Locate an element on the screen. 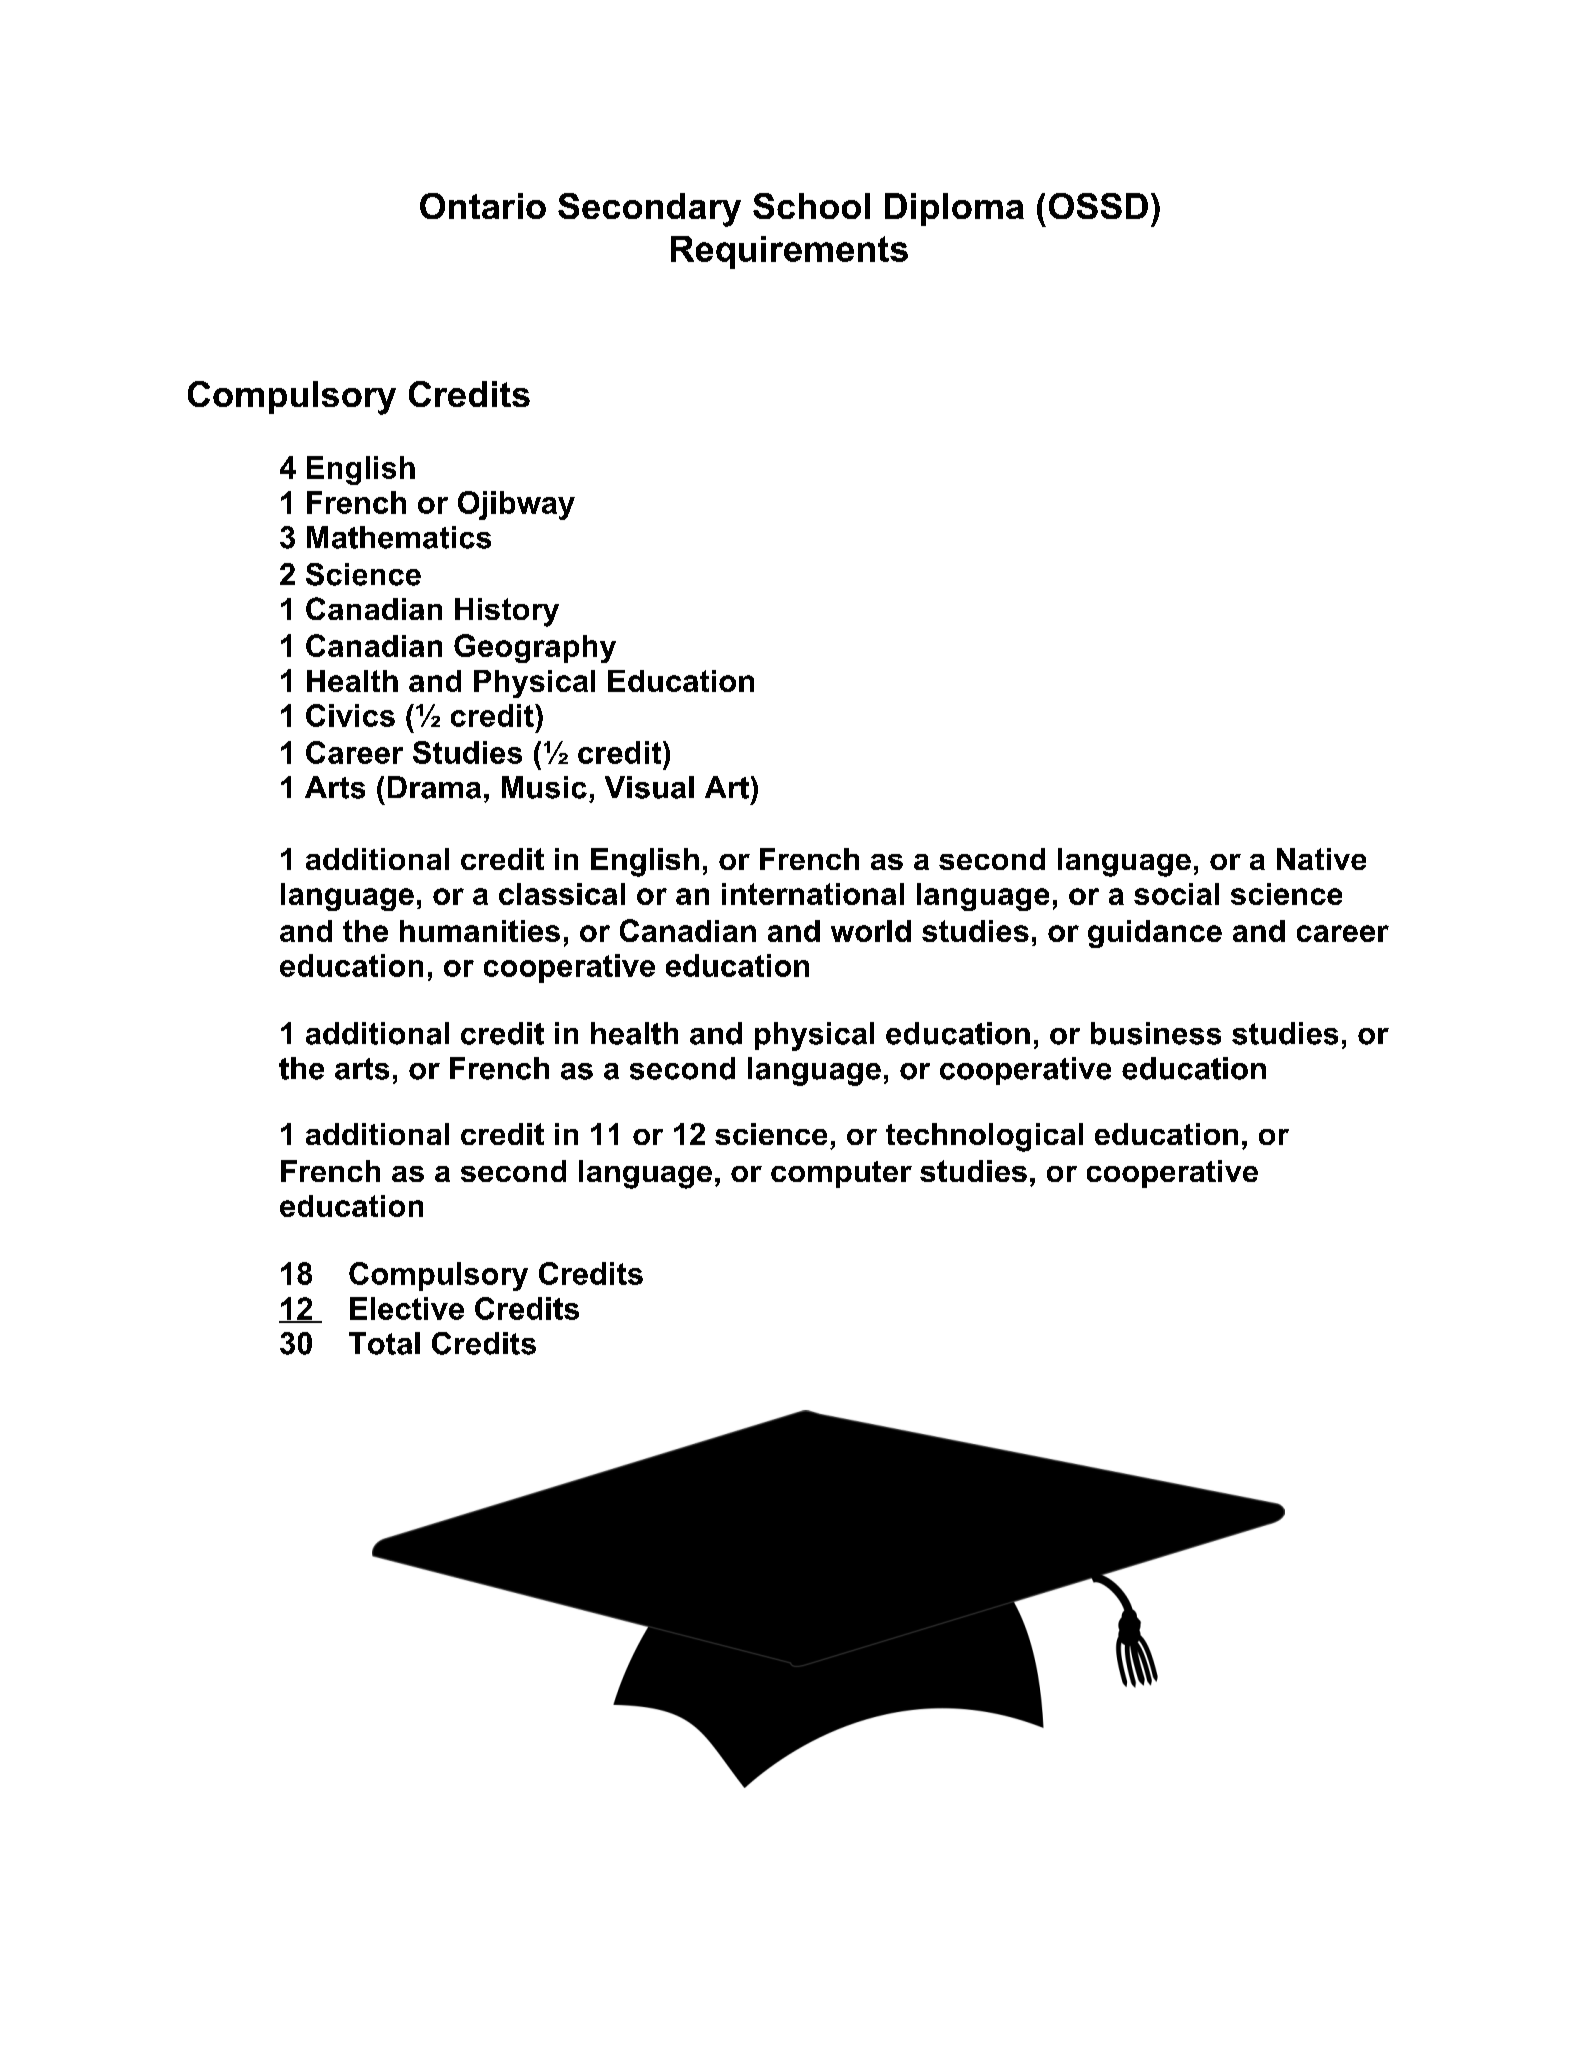  Elective is located at coordinates (407, 1308).
